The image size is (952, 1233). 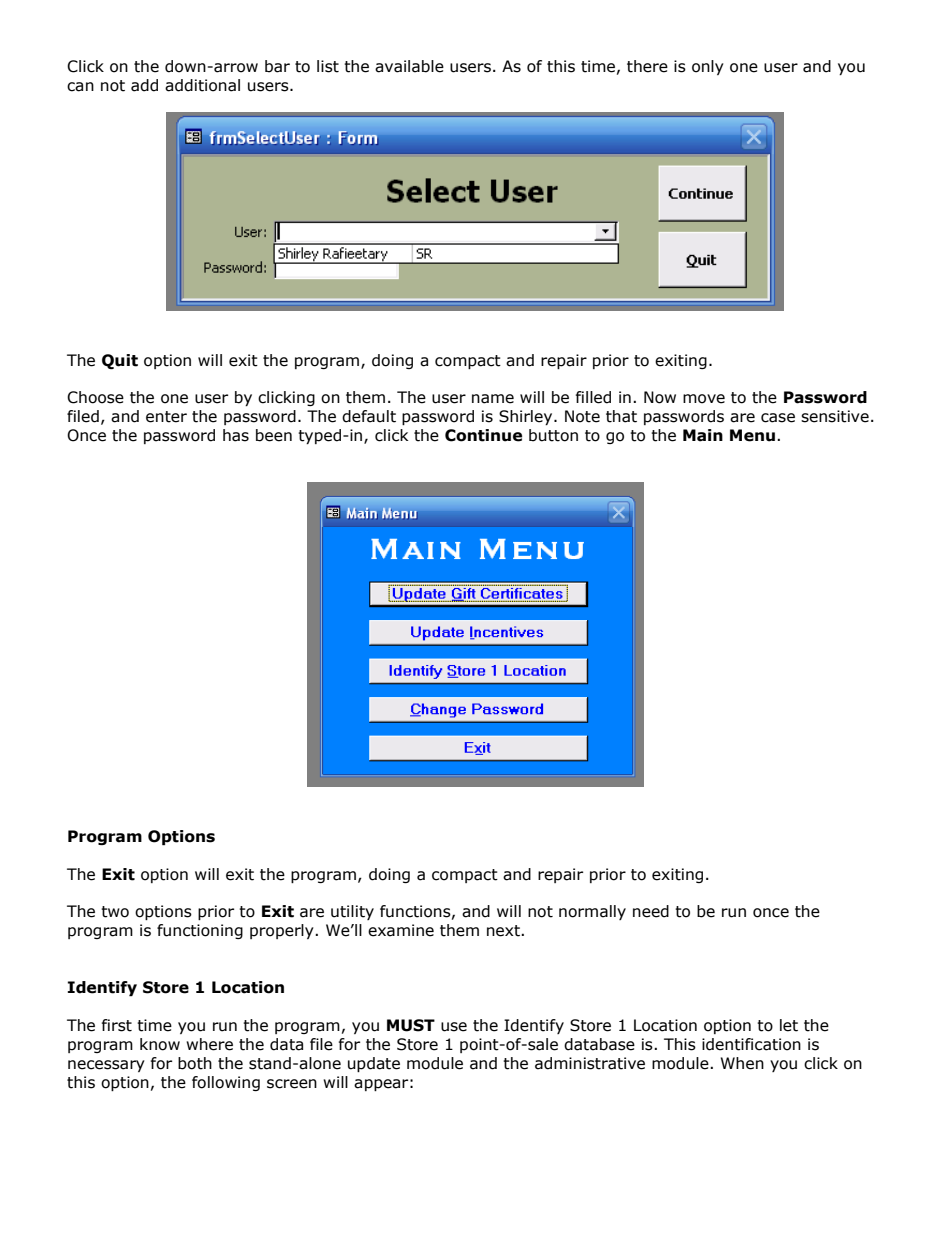 What do you see at coordinates (115, 912) in the document?
I see `two` at bounding box center [115, 912].
